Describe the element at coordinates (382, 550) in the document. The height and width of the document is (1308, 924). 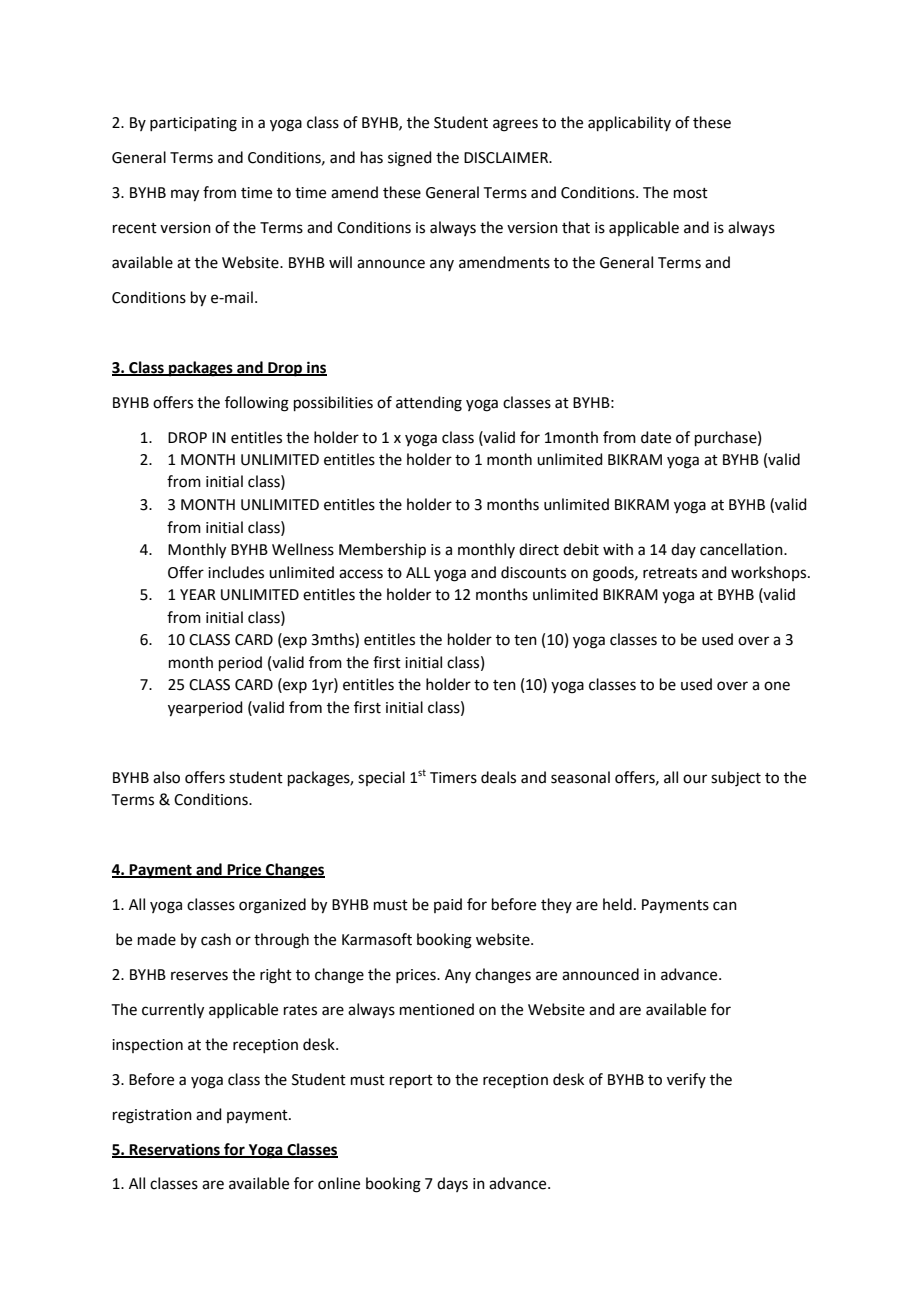
I see `Membership` at that location.
